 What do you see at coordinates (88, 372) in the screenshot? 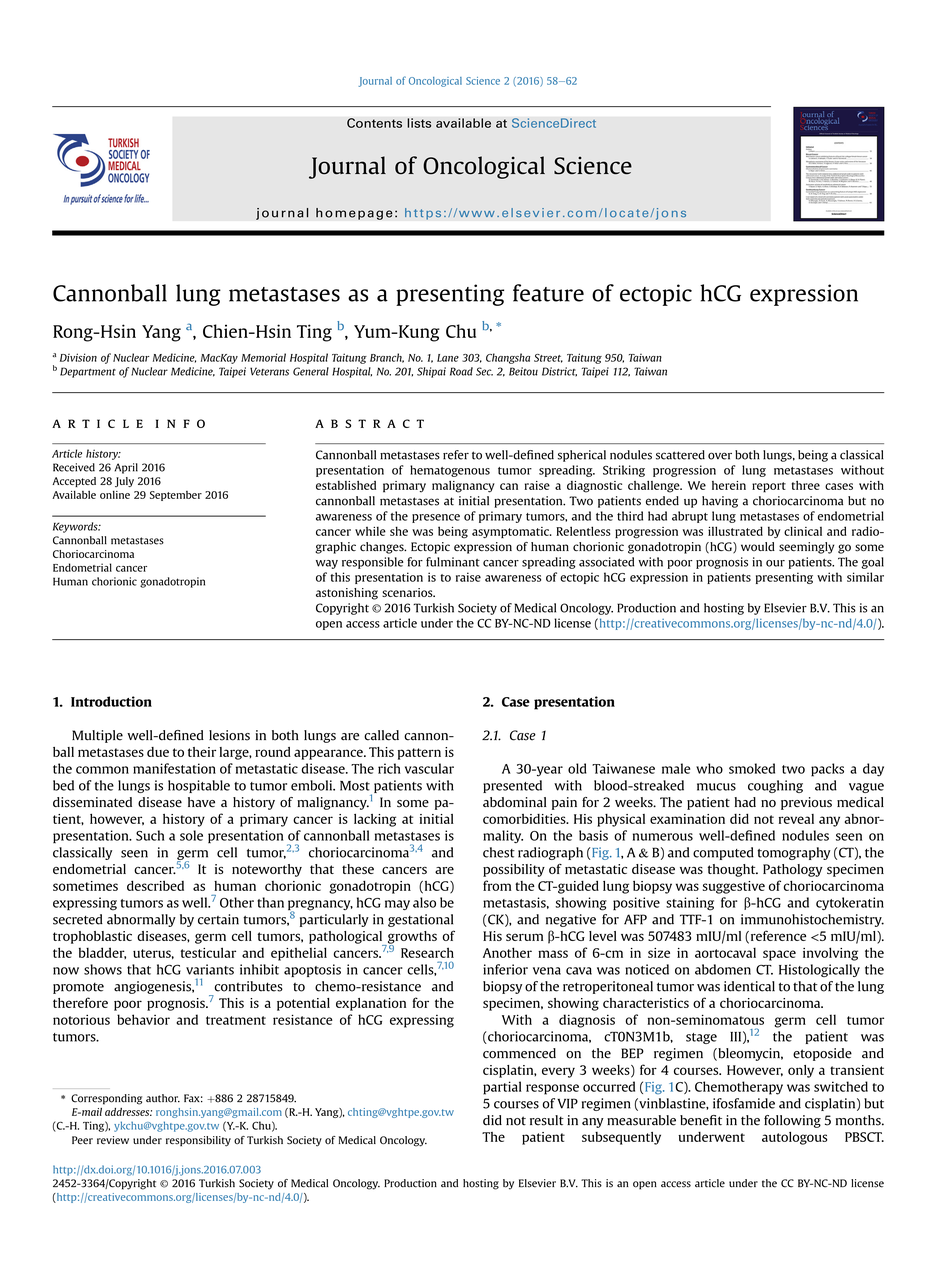
I see `Department` at bounding box center [88, 372].
